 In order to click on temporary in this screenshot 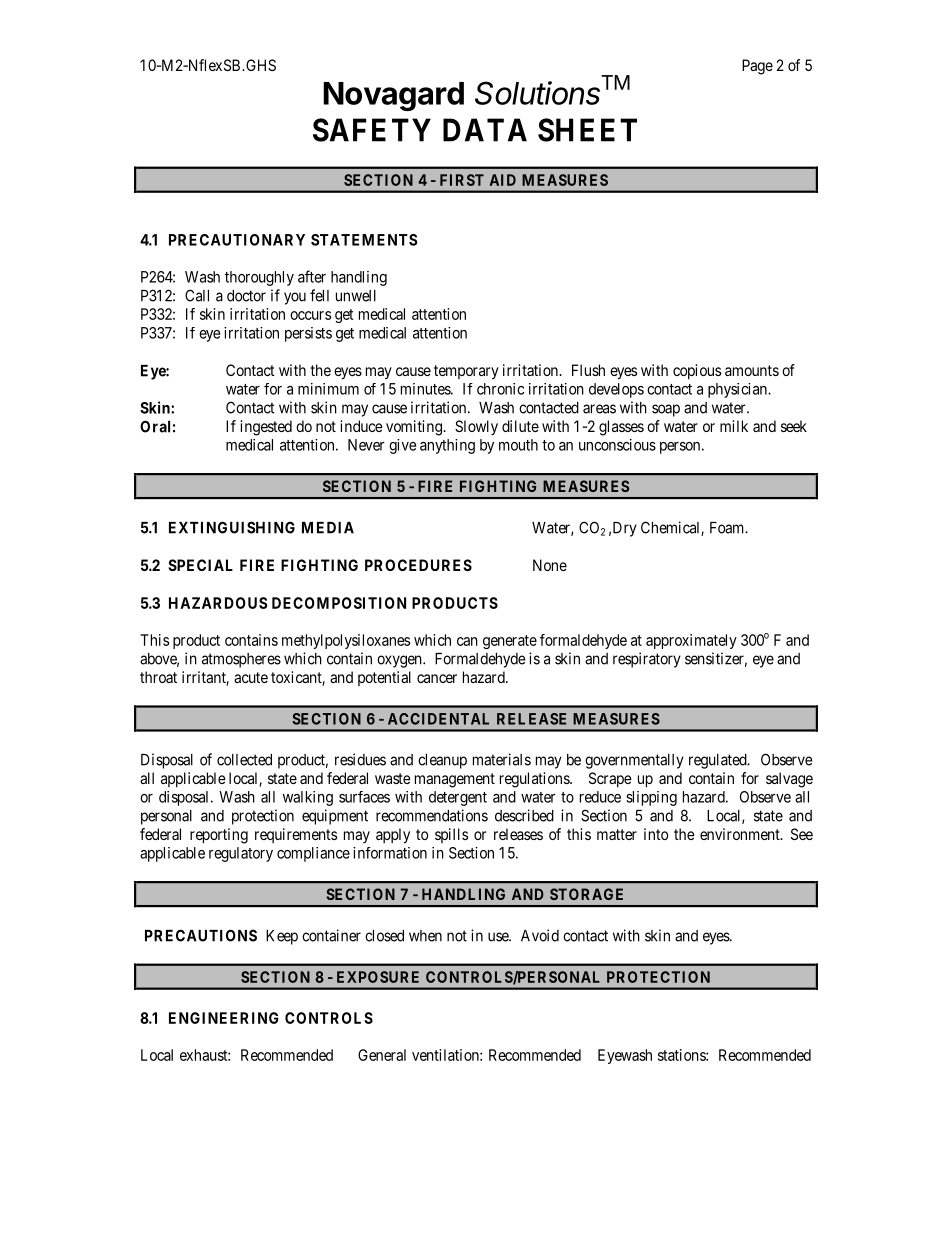, I will do `click(466, 372)`.
